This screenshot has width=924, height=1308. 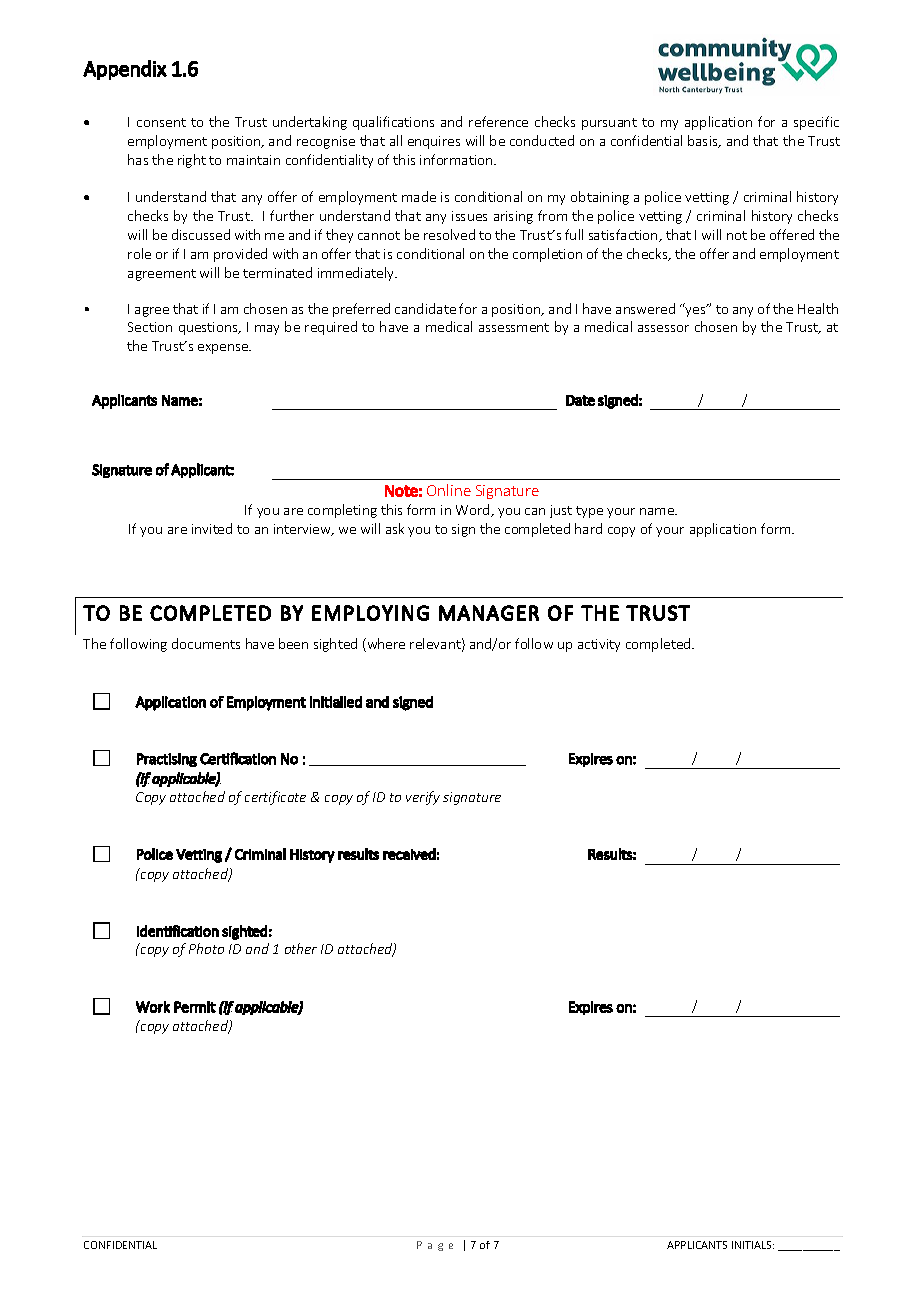 I want to click on basis, so click(x=704, y=141).
